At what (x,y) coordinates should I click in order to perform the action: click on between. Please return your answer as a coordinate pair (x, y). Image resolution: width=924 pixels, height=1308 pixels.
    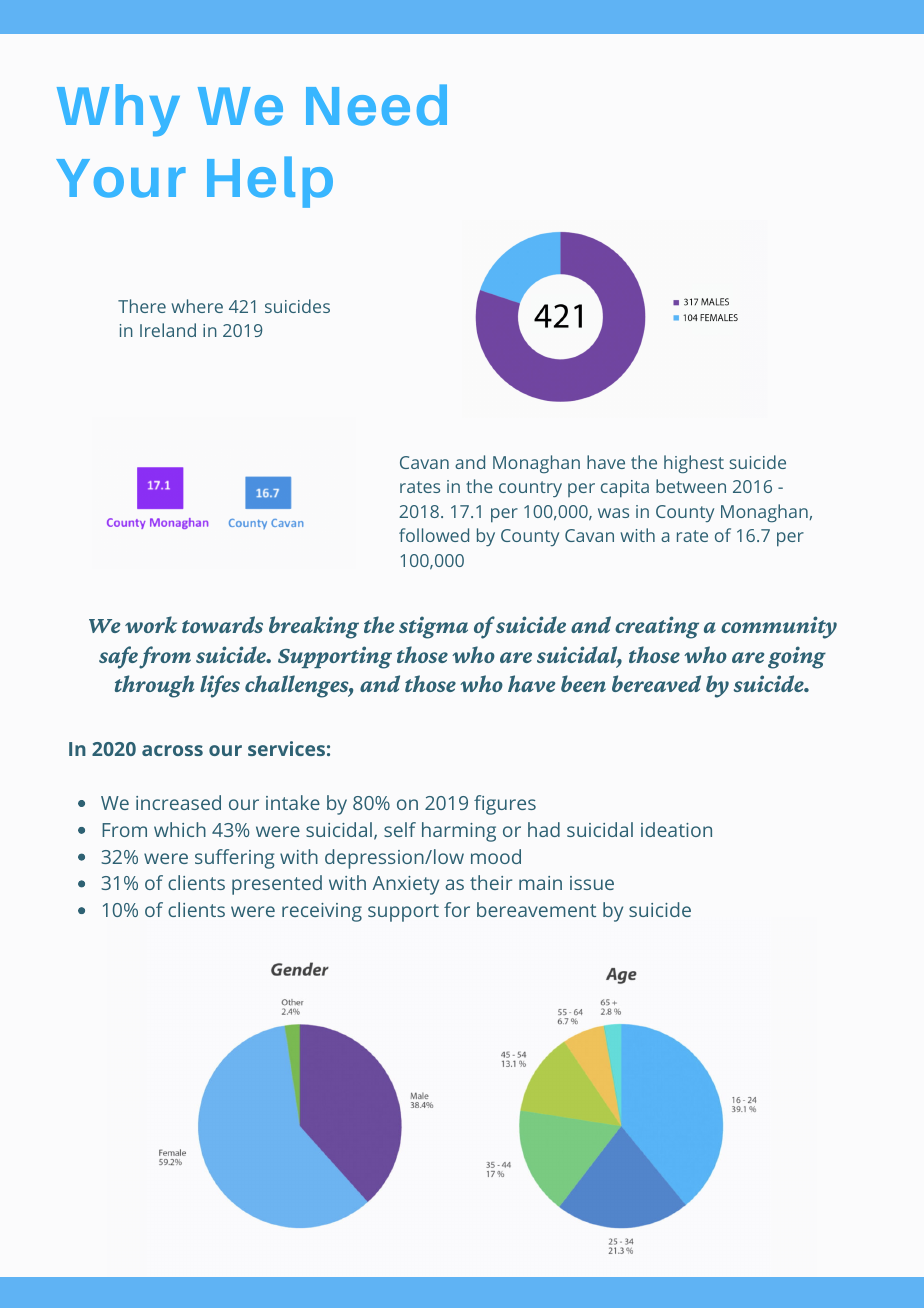
    Looking at the image, I should click on (691, 486).
